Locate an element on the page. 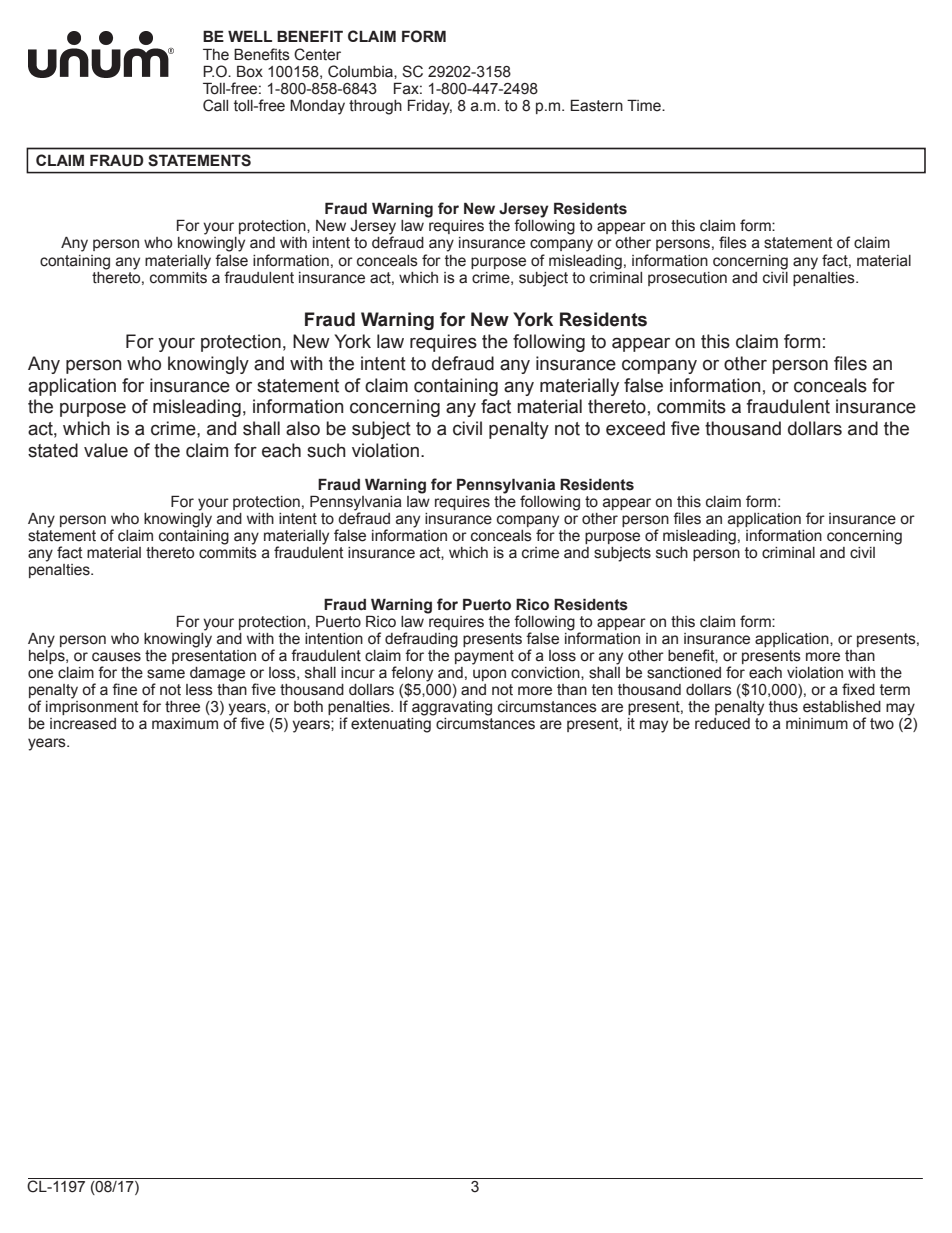 The image size is (952, 1233). Time is located at coordinates (645, 105).
